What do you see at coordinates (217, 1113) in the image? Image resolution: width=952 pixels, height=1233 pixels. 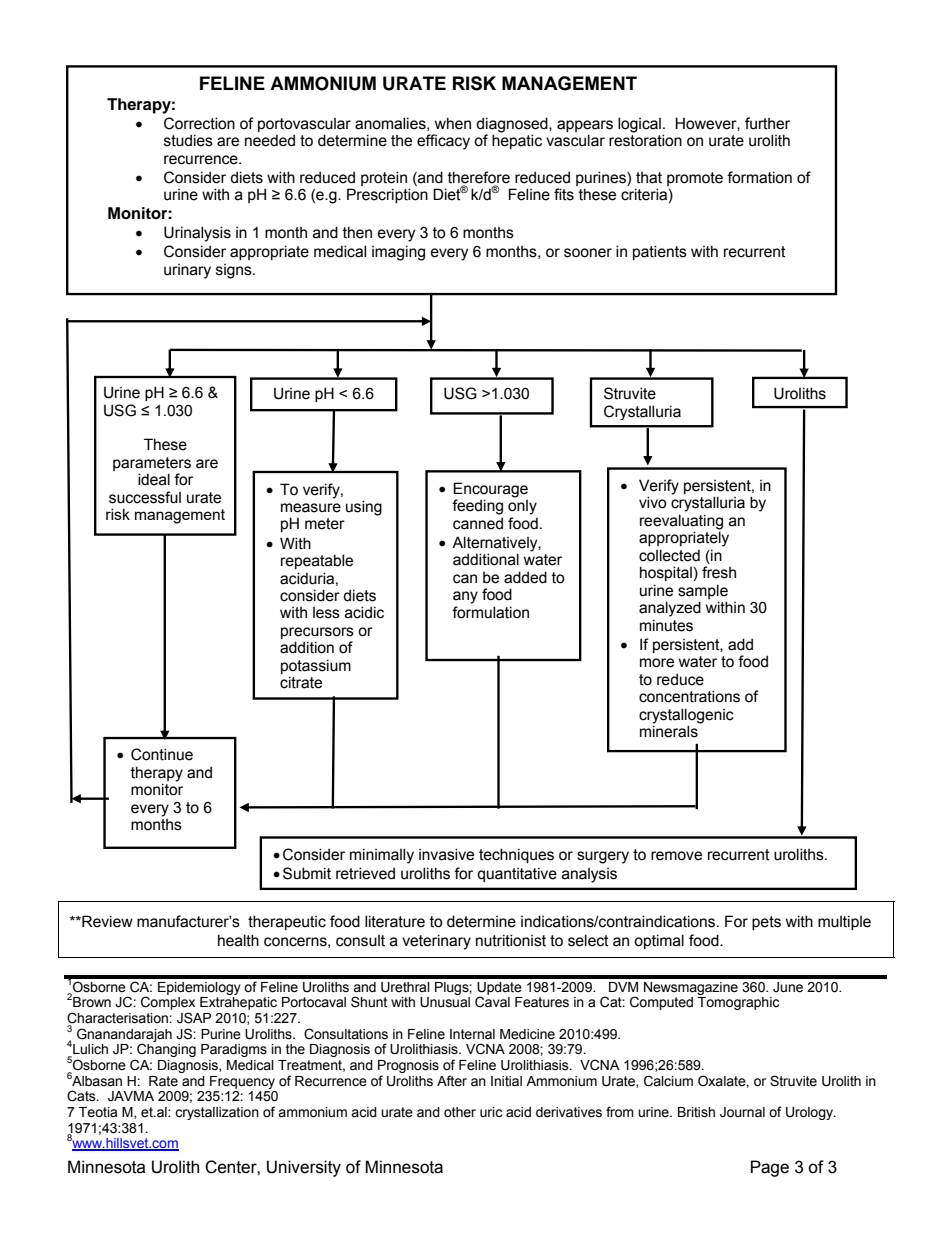 I see `crystallization` at bounding box center [217, 1113].
